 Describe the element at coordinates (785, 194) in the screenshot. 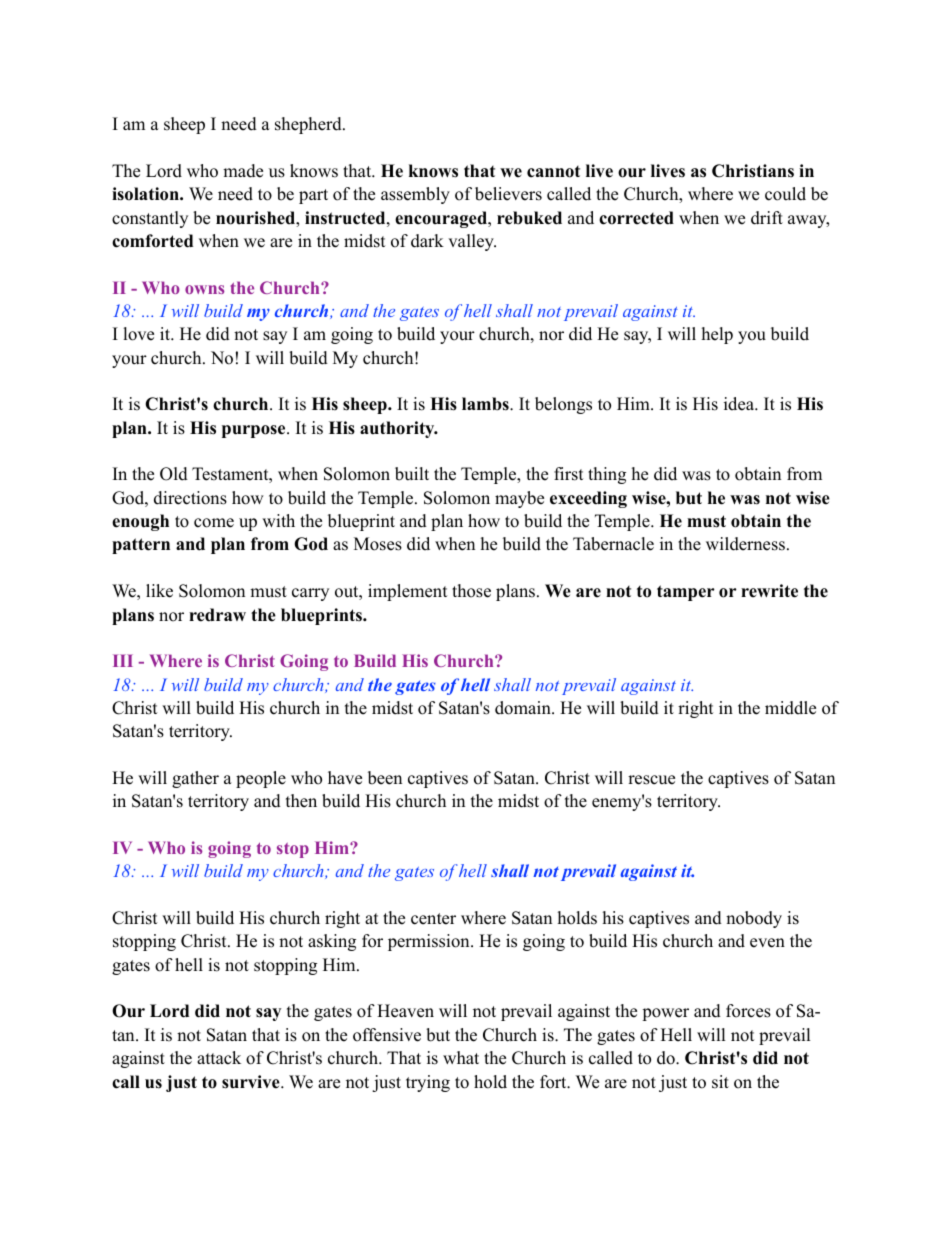

I see `could` at that location.
